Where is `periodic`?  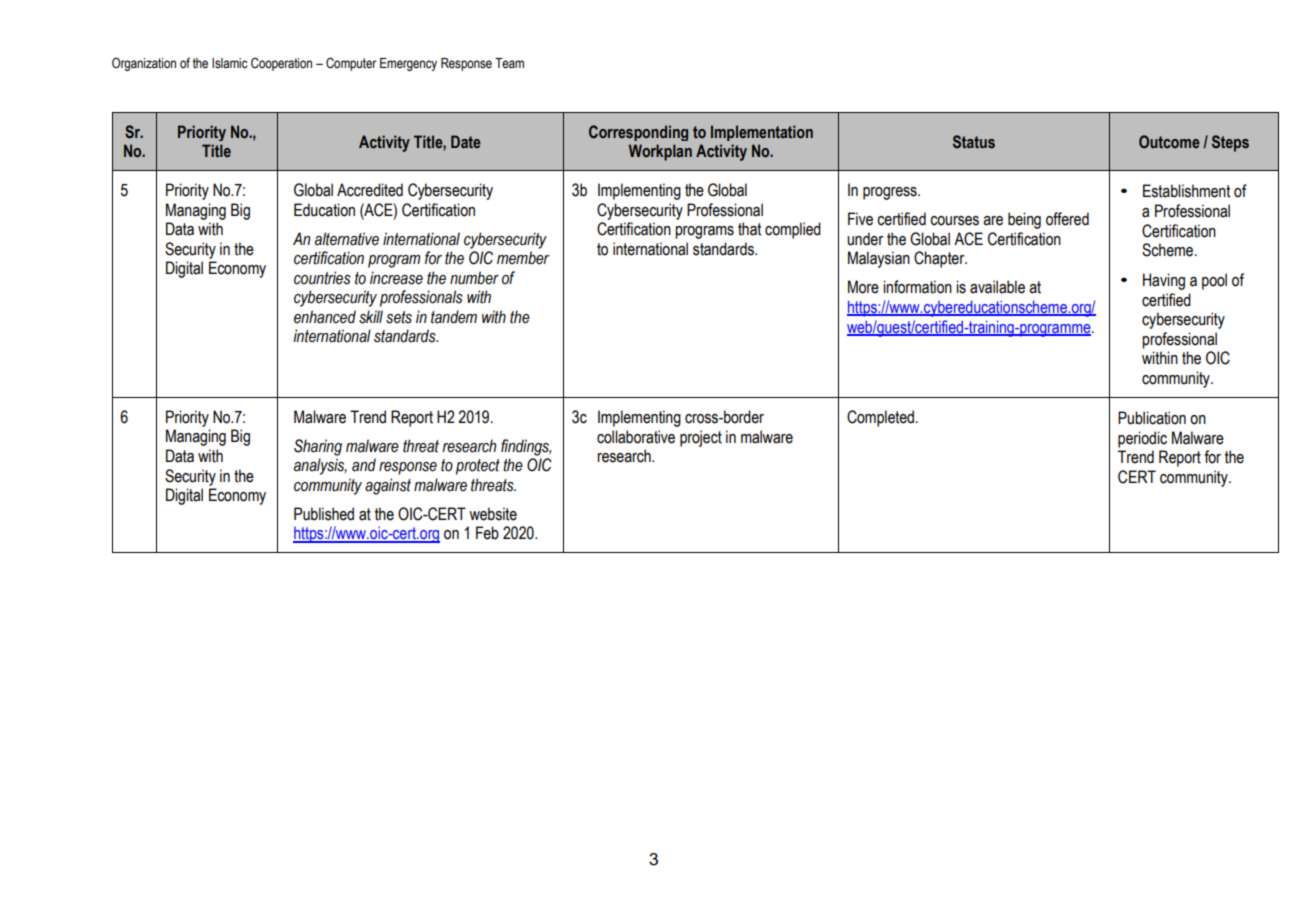 periodic is located at coordinates (1142, 439).
